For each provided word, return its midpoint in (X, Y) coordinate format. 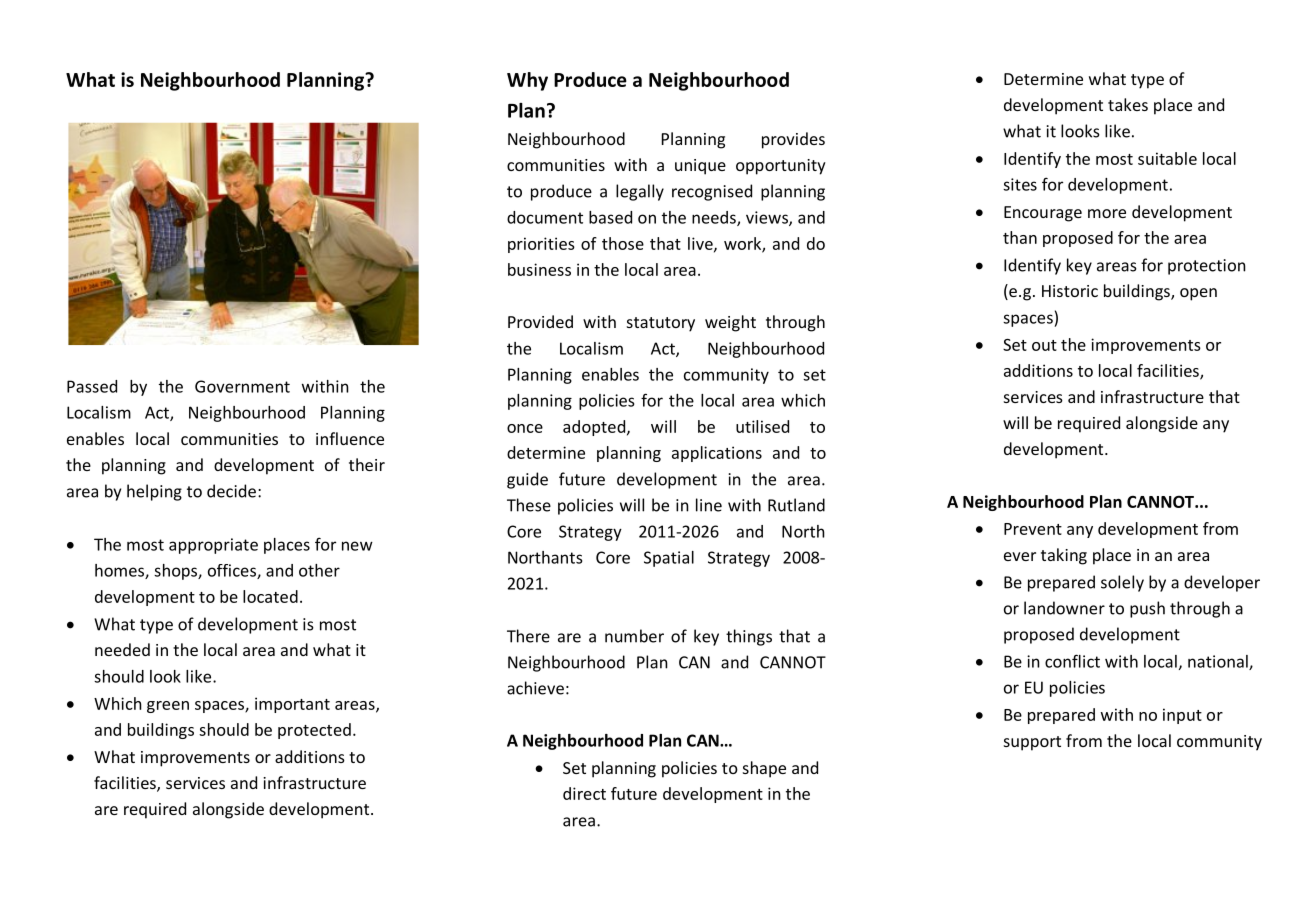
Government (242, 386)
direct (584, 793)
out (1044, 345)
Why (527, 81)
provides (793, 140)
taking (1064, 556)
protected (314, 731)
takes (1128, 104)
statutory (661, 324)
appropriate (213, 546)
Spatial (669, 559)
